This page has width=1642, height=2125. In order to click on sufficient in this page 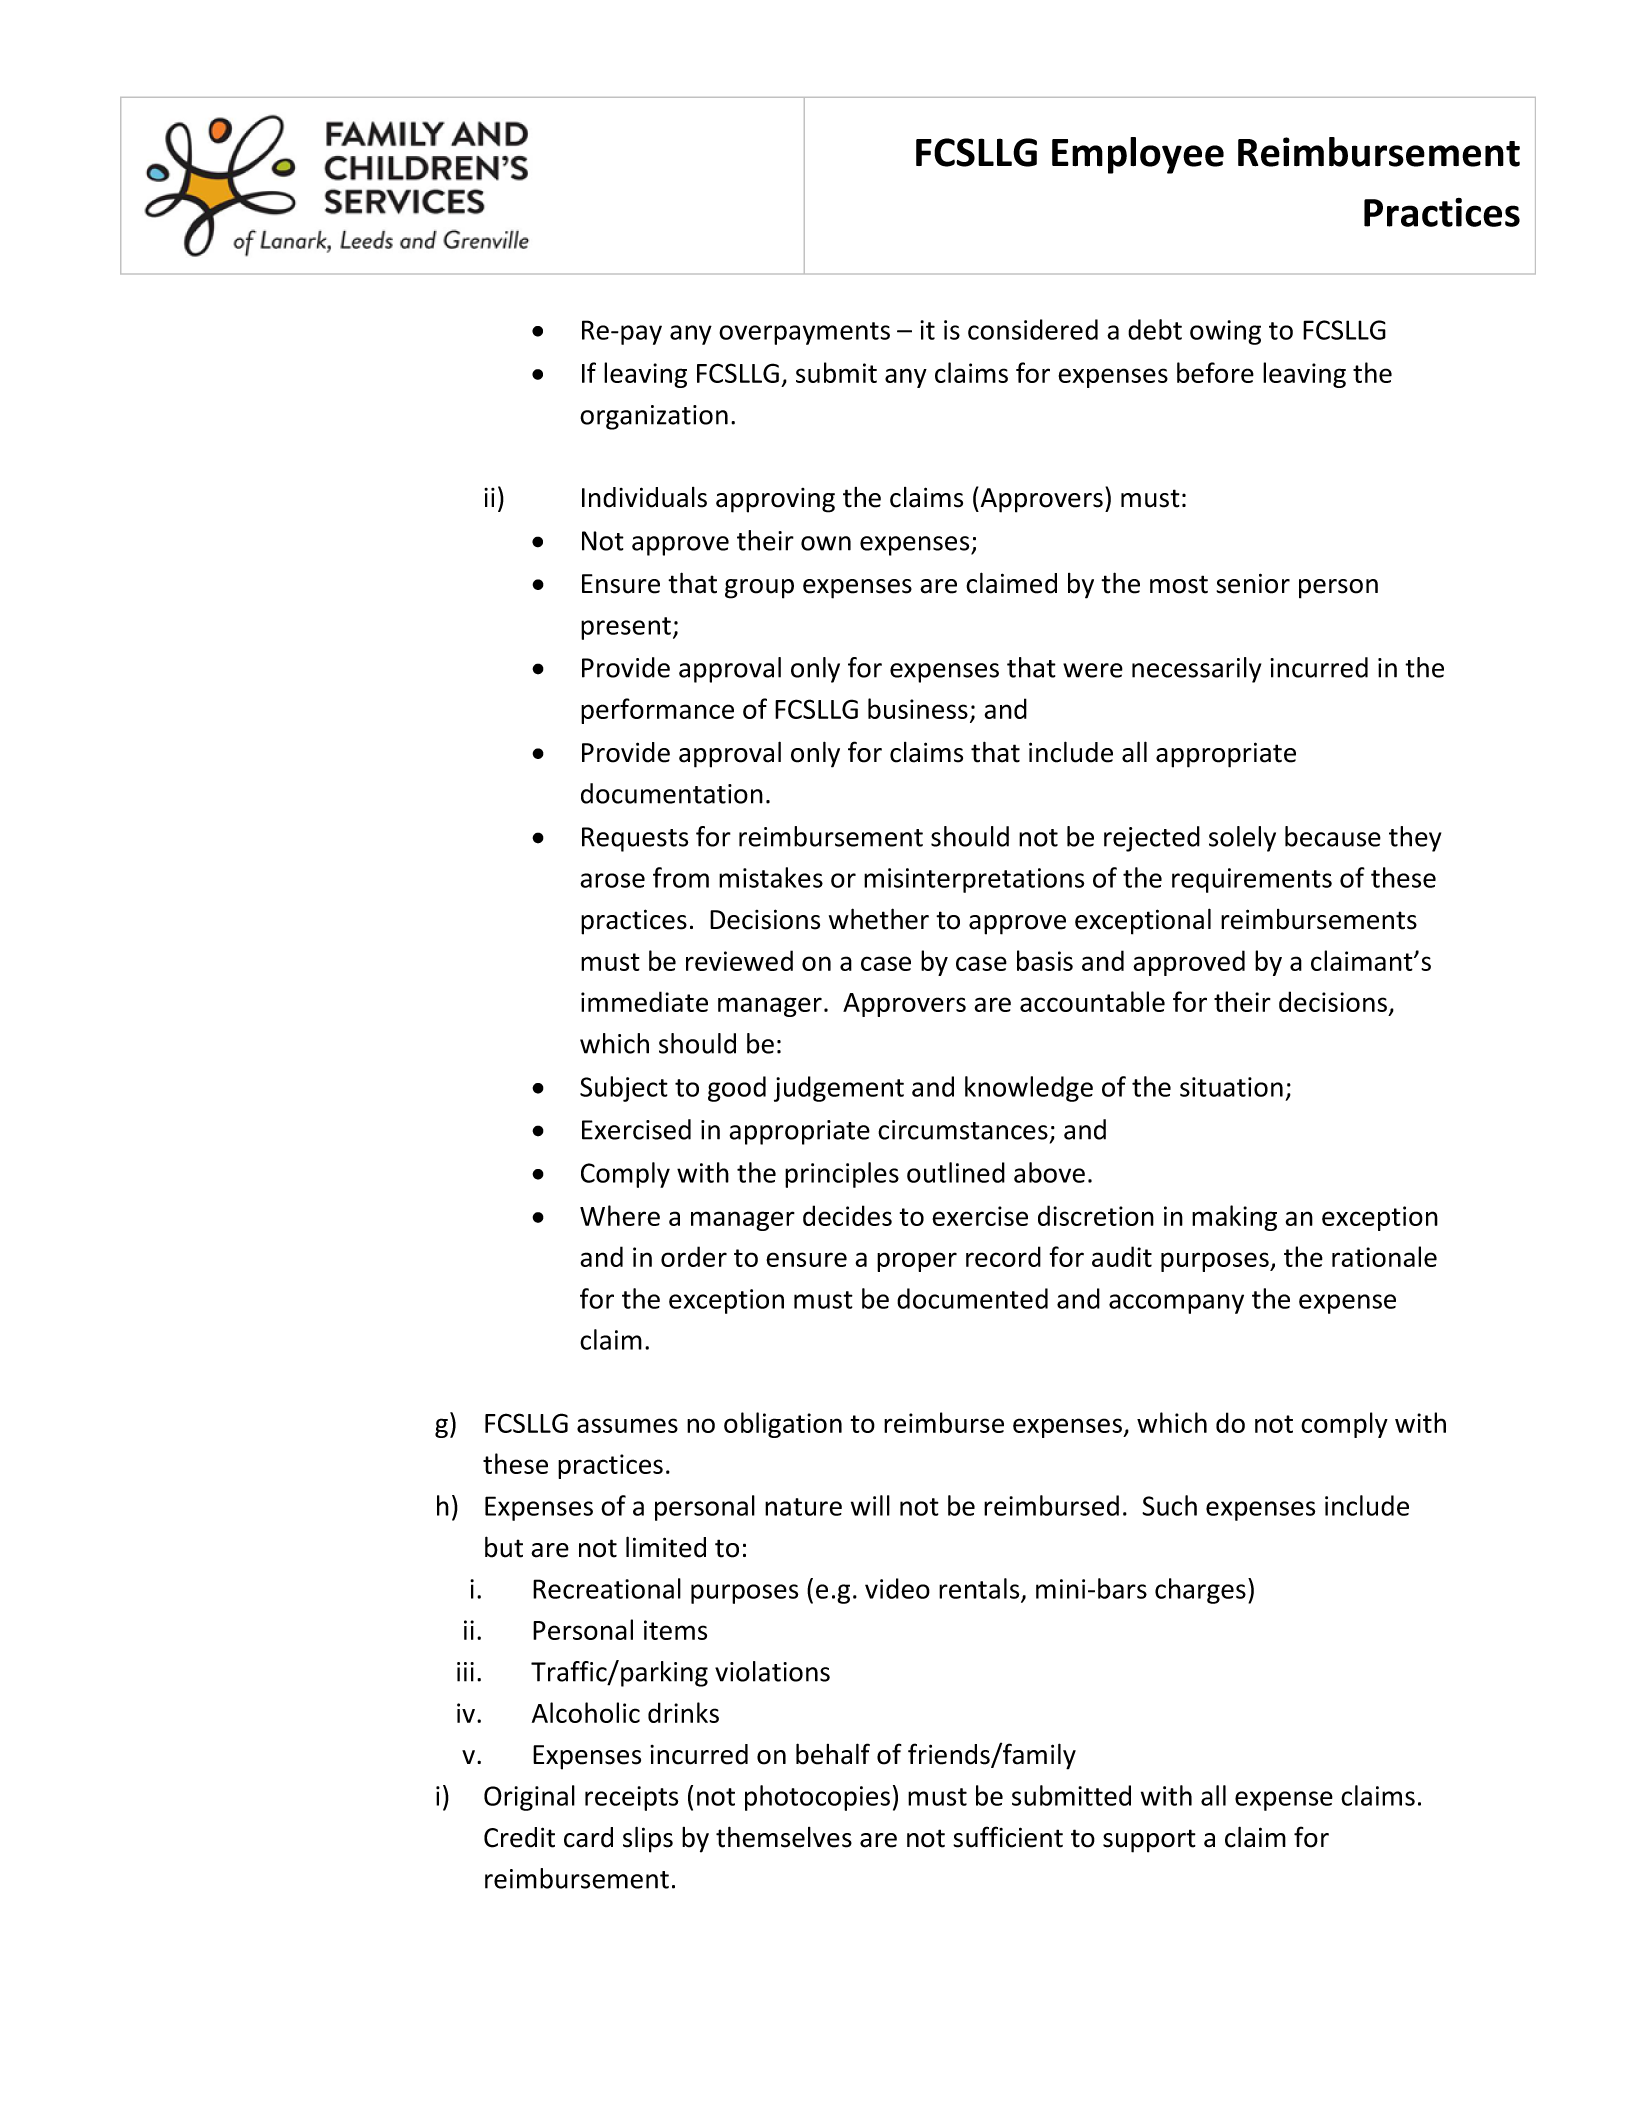, I will do `click(1008, 1837)`.
